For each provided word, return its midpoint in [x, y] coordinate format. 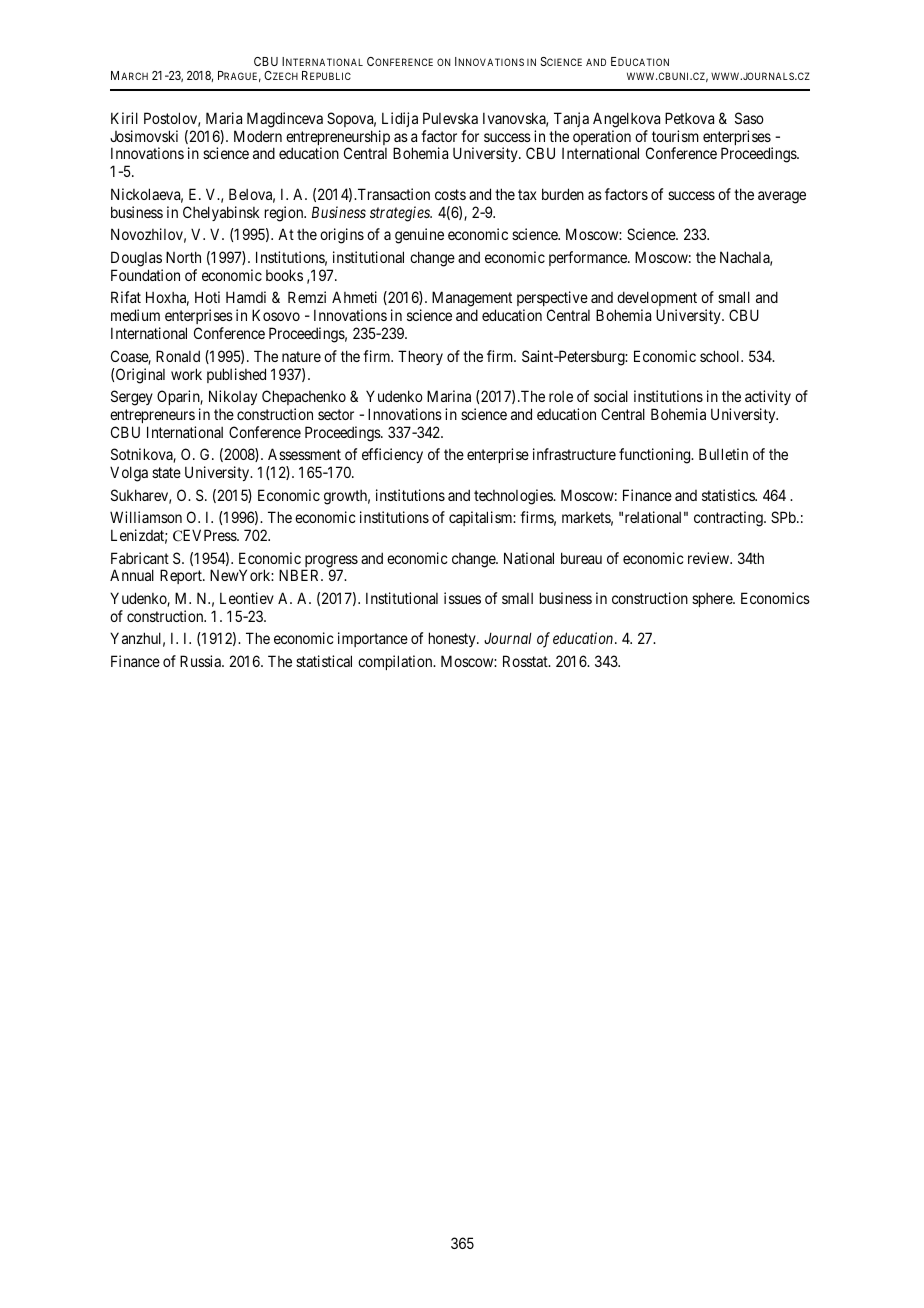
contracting [729, 519]
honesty [453, 639]
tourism [675, 136]
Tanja [571, 119]
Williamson [146, 517]
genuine [419, 236]
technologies [514, 497]
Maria [224, 118]
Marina [449, 396]
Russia [201, 661]
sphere [713, 600]
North [183, 257]
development [656, 300]
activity [768, 397]
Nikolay [233, 397]
